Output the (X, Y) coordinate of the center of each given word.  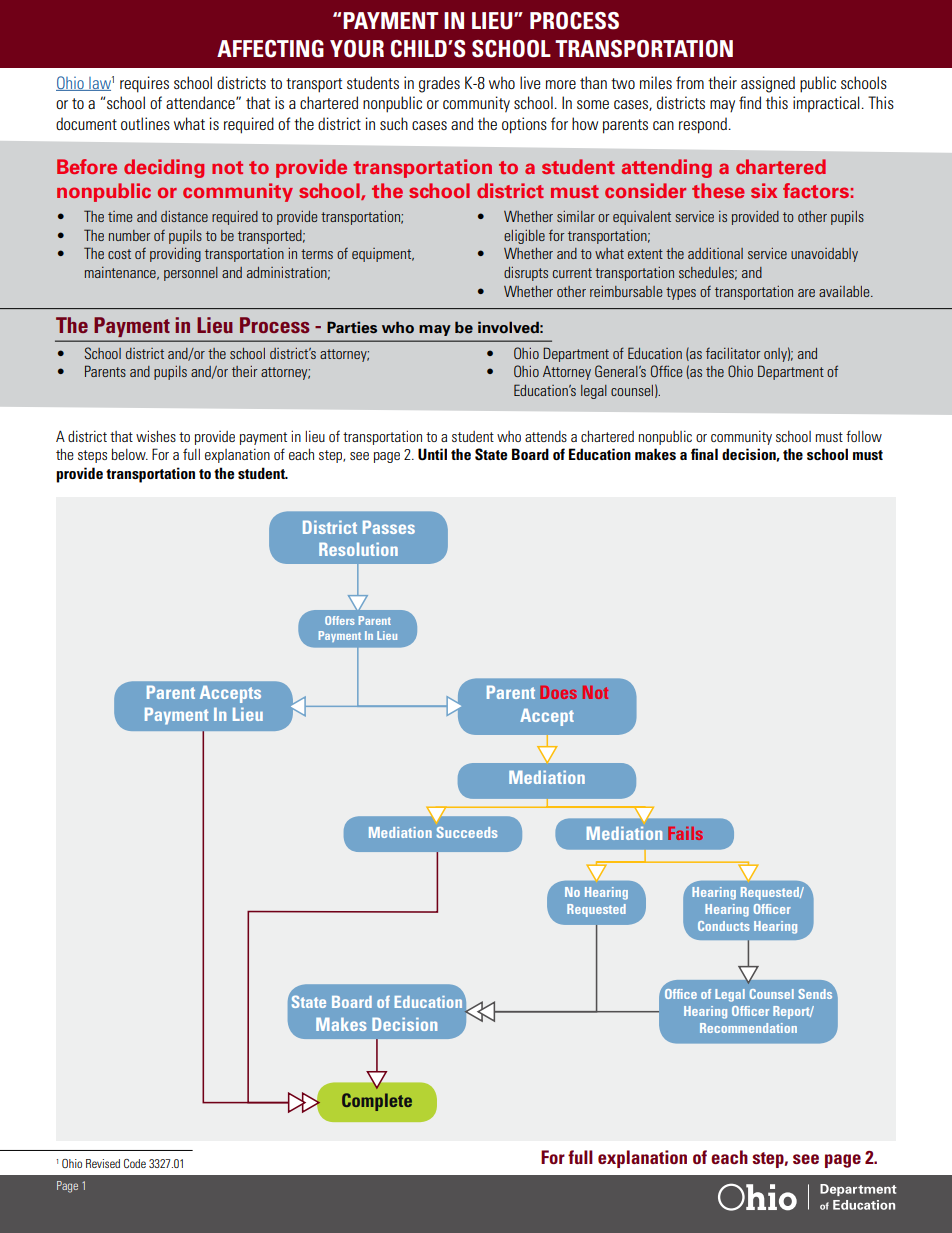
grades (439, 84)
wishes (156, 436)
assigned (768, 84)
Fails (685, 833)
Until (432, 454)
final (704, 454)
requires (144, 84)
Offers (340, 620)
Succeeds (467, 832)
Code (135, 1163)
